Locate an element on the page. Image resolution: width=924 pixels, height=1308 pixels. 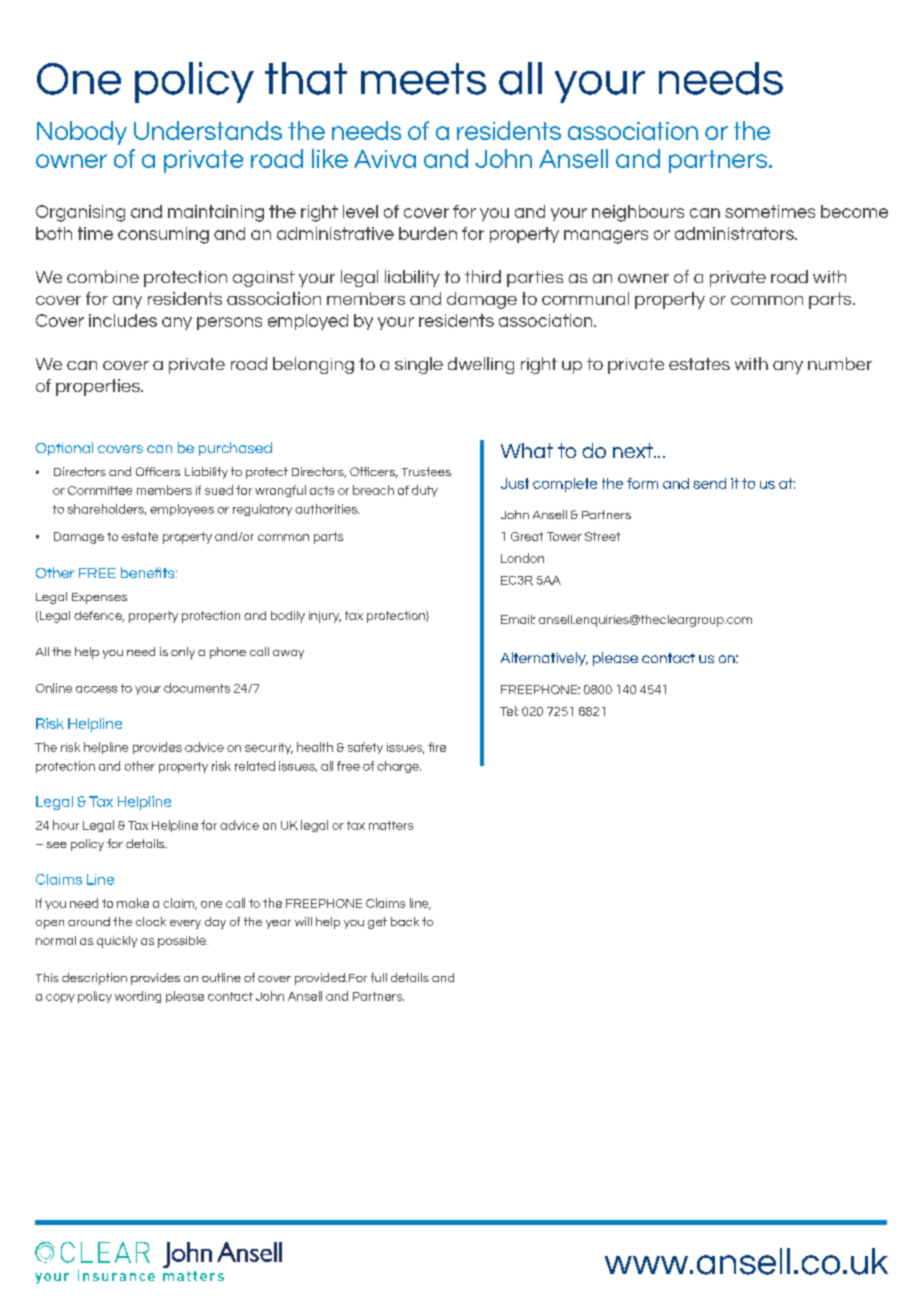
access is located at coordinates (96, 689).
